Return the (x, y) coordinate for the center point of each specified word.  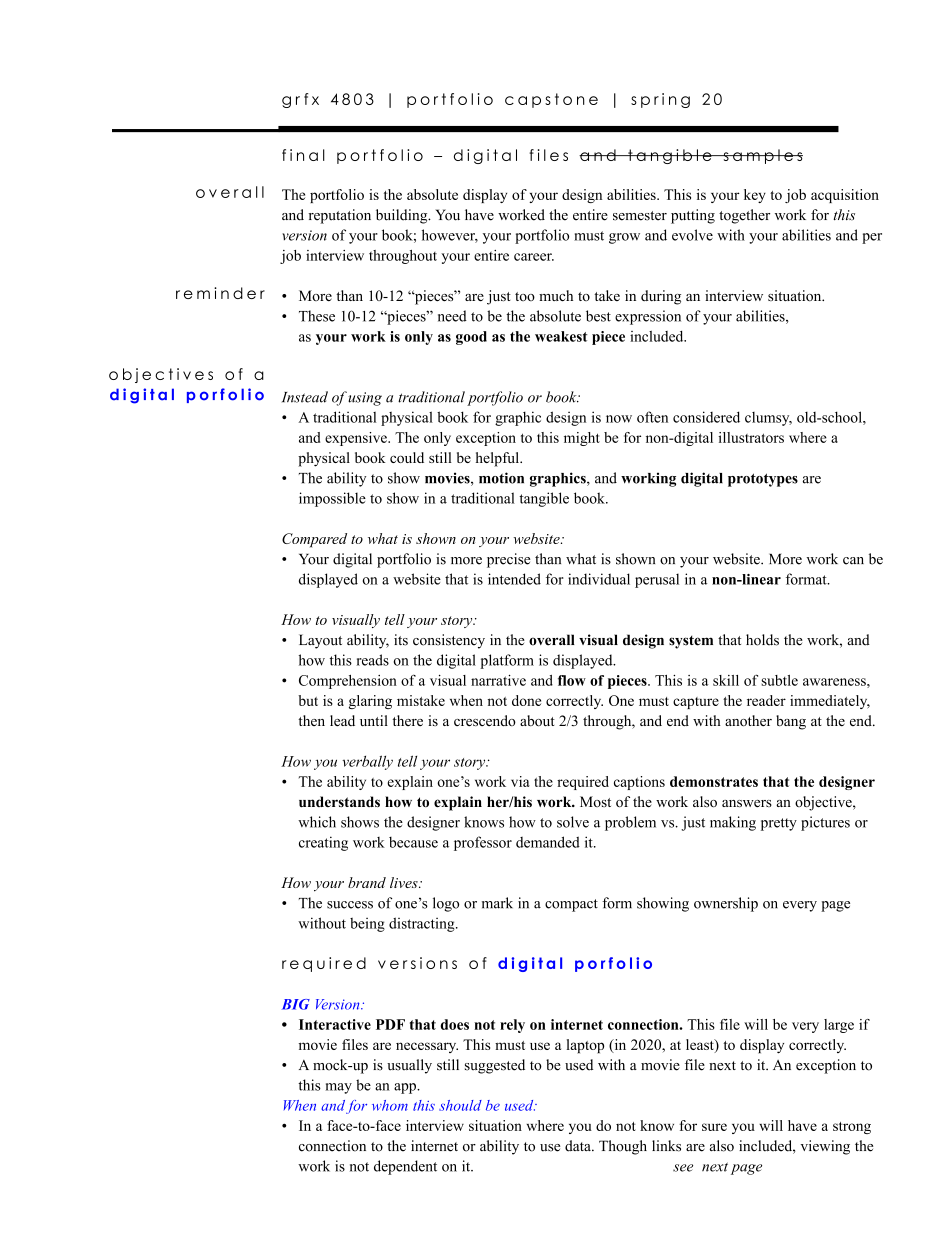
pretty (779, 824)
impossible (332, 499)
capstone (551, 100)
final (303, 155)
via (520, 781)
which (317, 822)
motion (501, 478)
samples (762, 156)
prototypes (763, 480)
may (339, 1088)
